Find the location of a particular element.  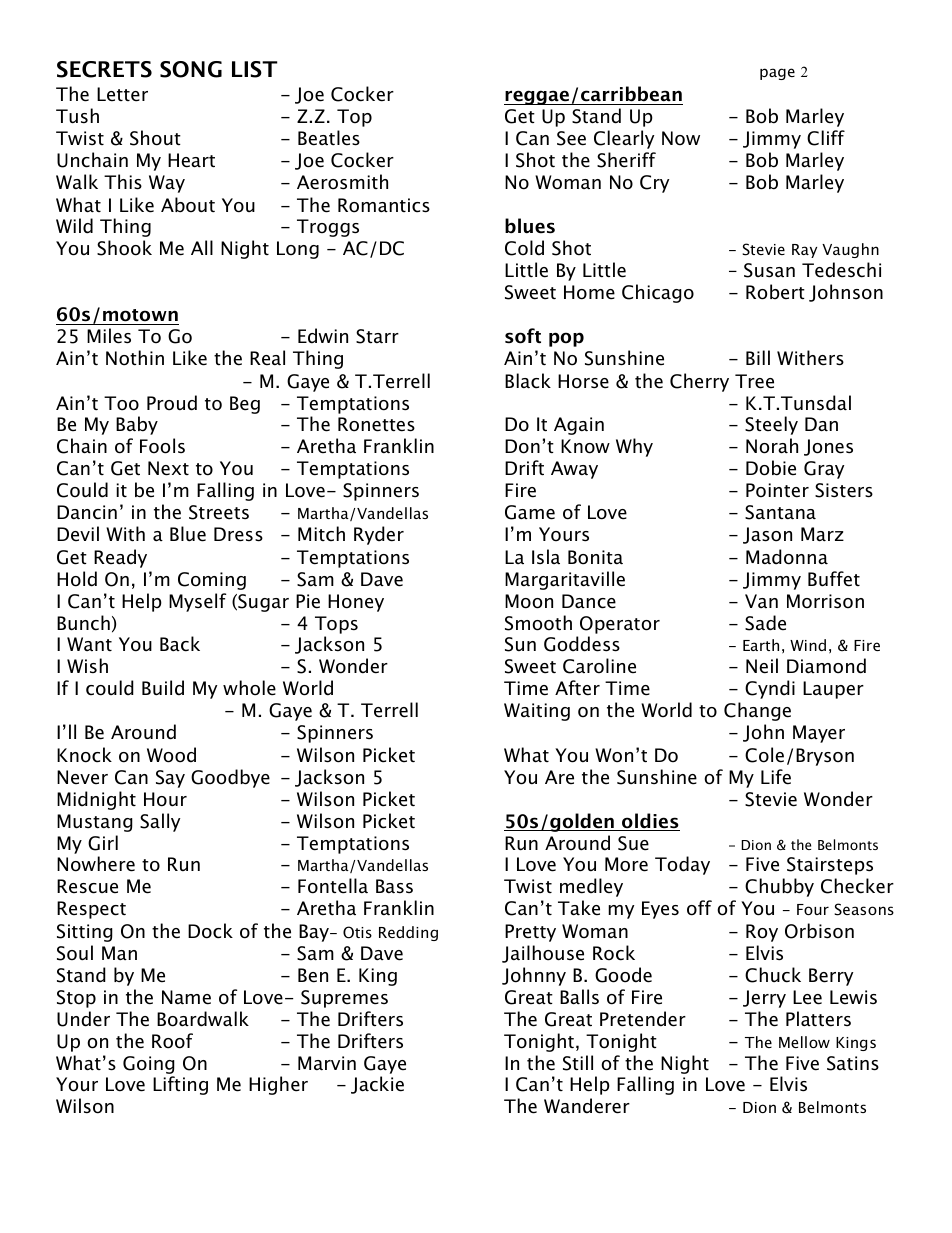

Jackie is located at coordinates (377, 1085).
